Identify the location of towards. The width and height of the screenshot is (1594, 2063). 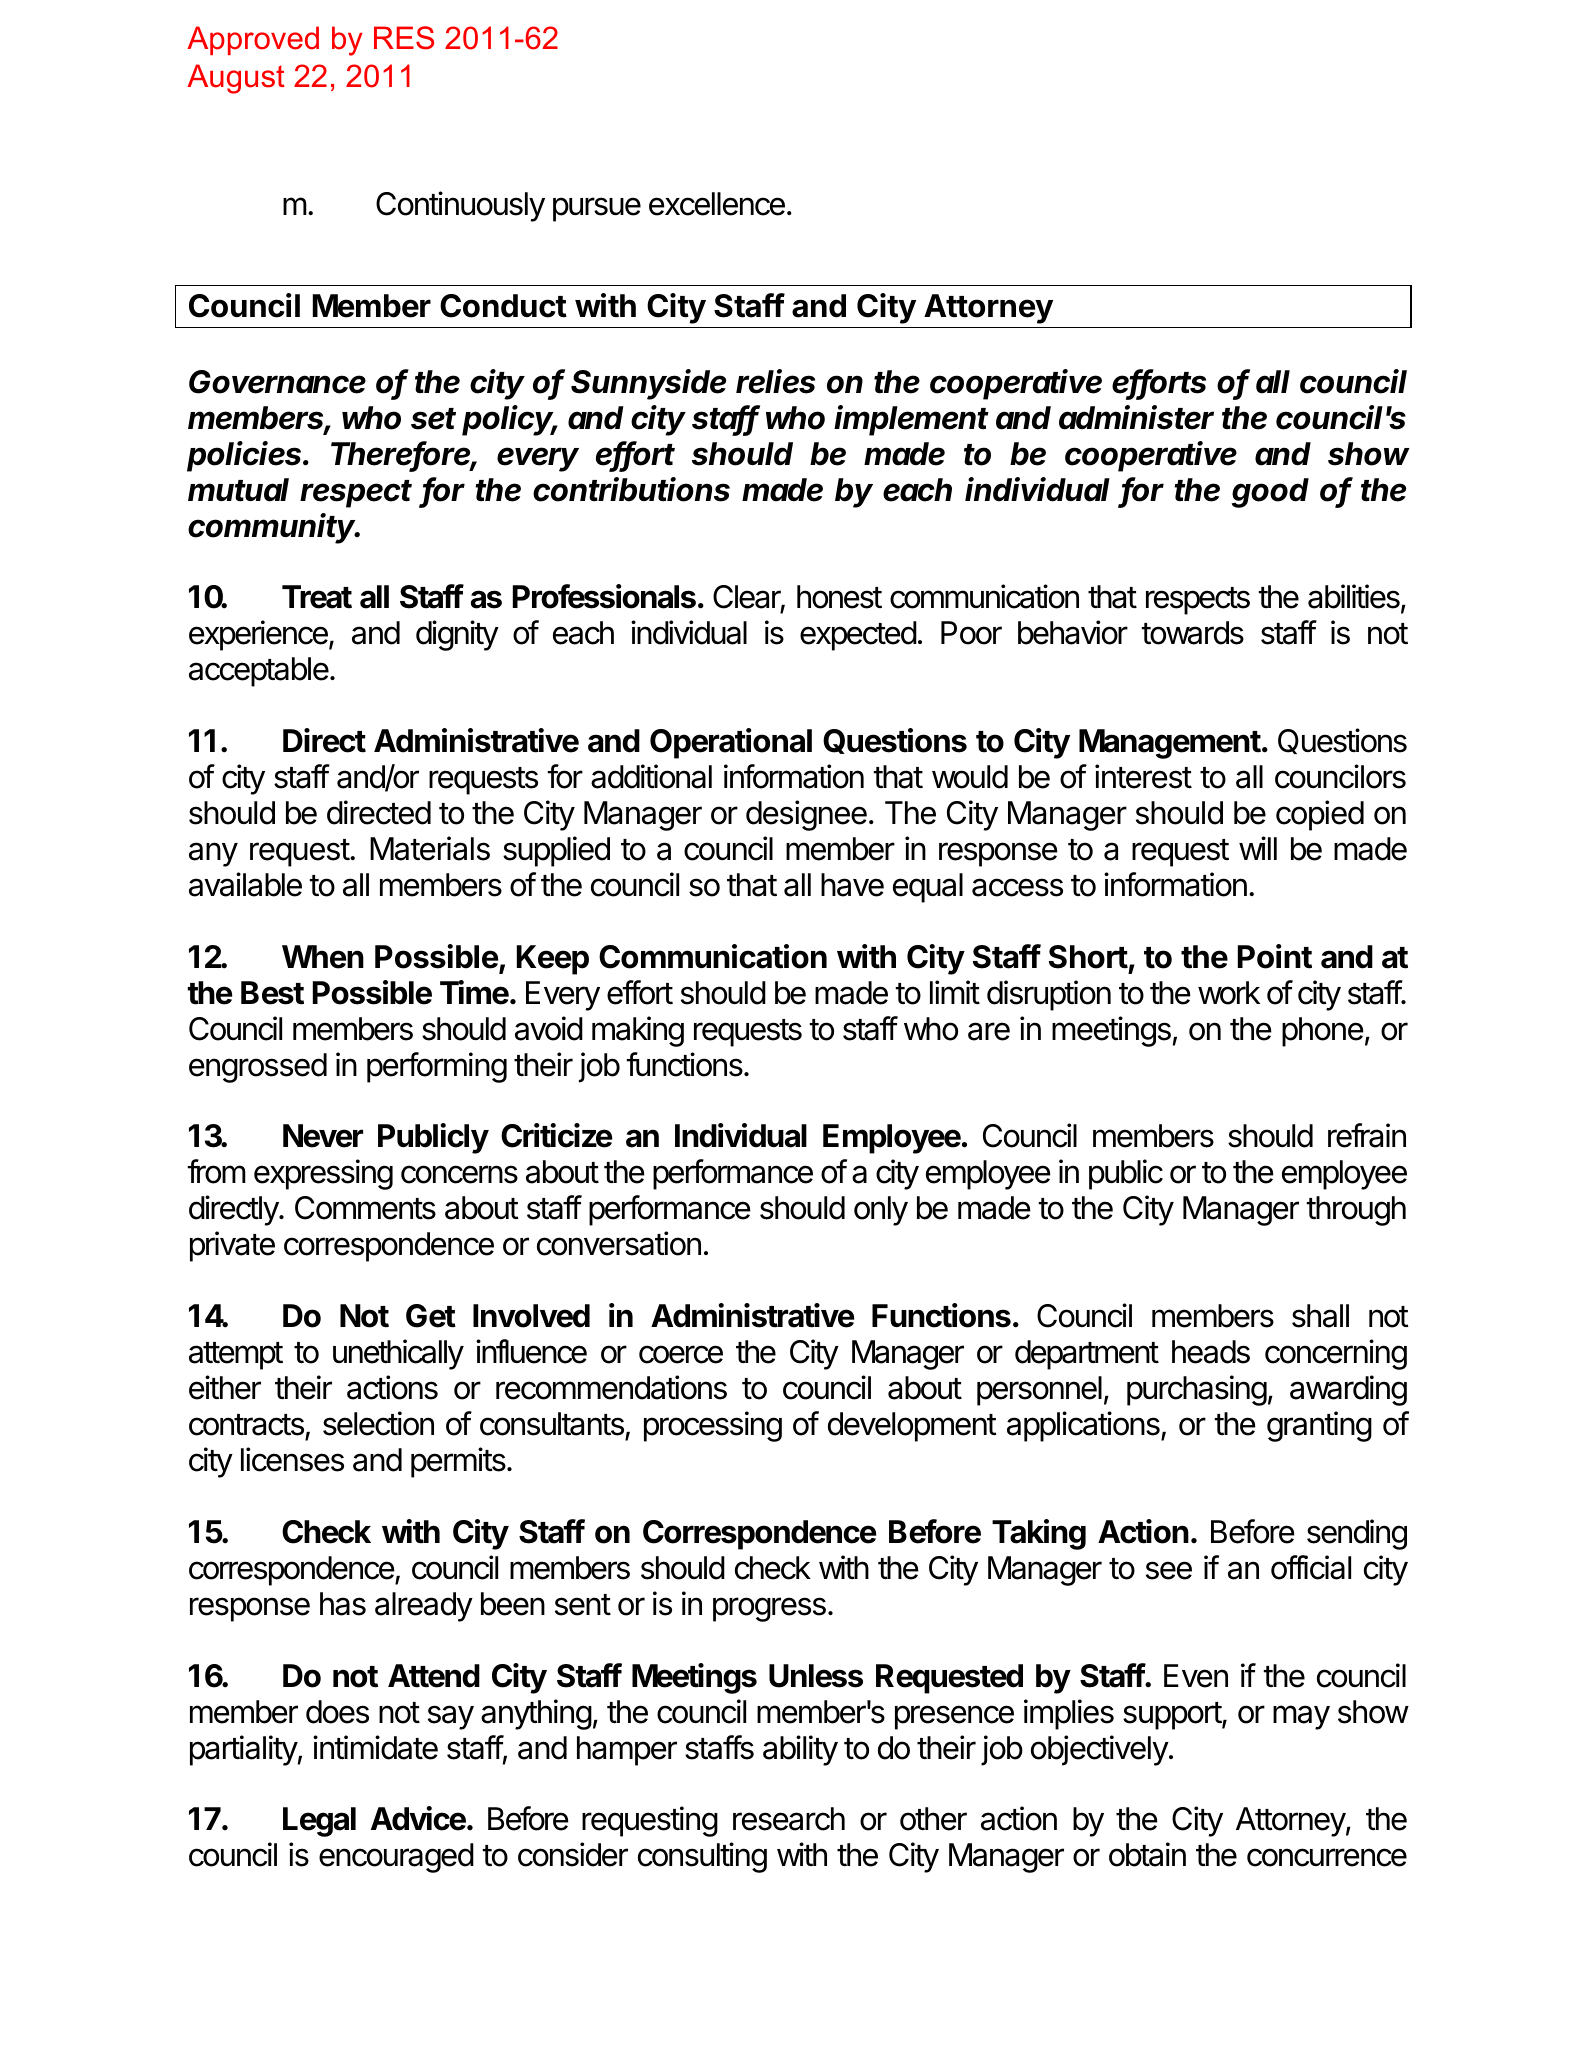
(1192, 633).
